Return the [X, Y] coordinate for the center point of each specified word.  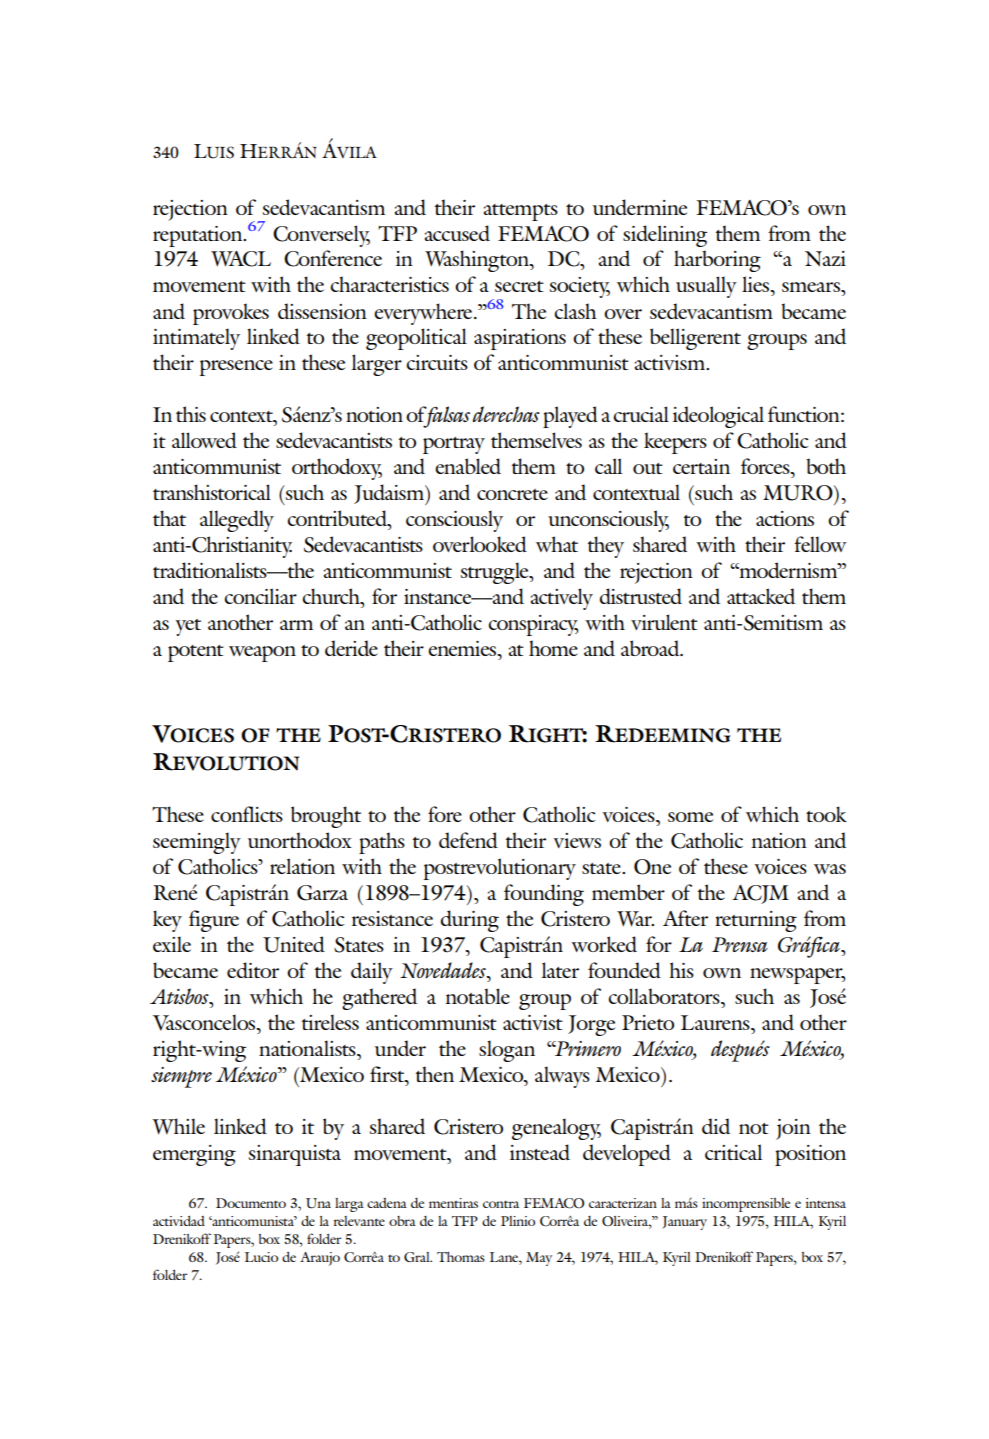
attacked [761, 596]
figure [214, 921]
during [469, 921]
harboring [717, 261]
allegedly [237, 521]
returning [756, 921]
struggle [496, 573]
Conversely [321, 236]
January [684, 1223]
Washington [478, 261]
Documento [251, 1203]
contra [501, 1204]
